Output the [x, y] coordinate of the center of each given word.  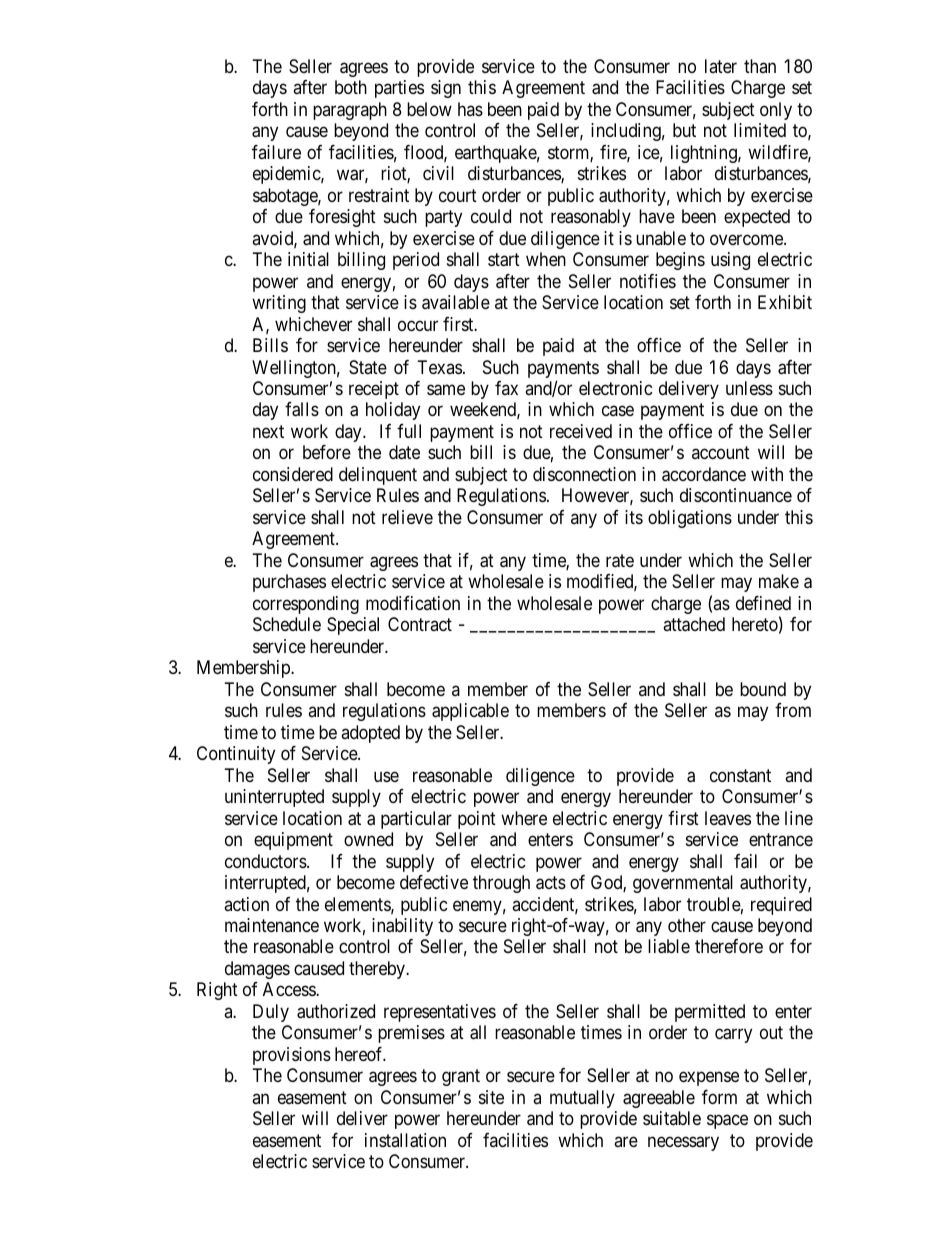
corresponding [306, 605]
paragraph [350, 111]
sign [446, 89]
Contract [420, 624]
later [721, 66]
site [491, 1097]
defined [763, 603]
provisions [292, 1056]
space [727, 1122]
